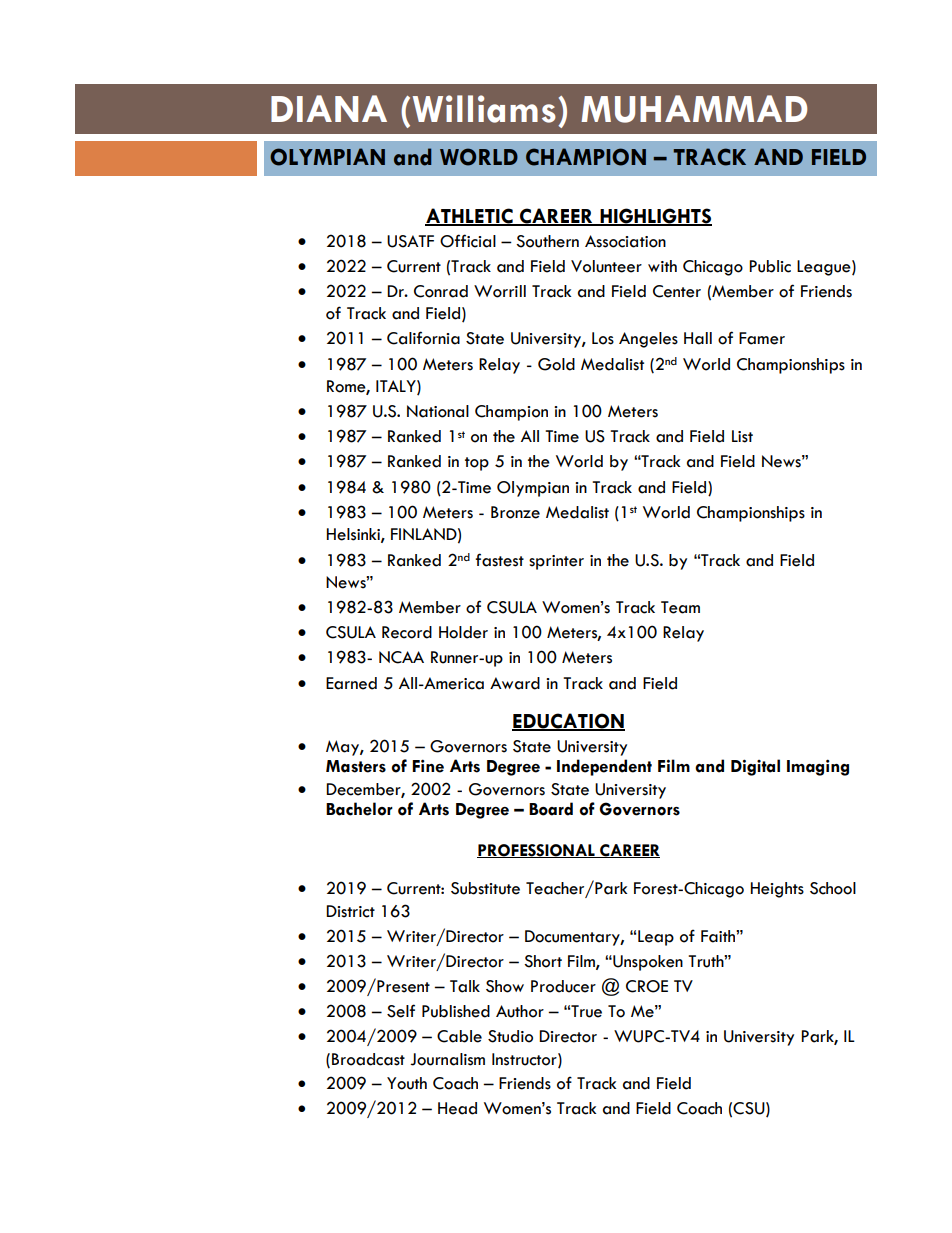  I want to click on PROFESSIONAL, so click(537, 851).
